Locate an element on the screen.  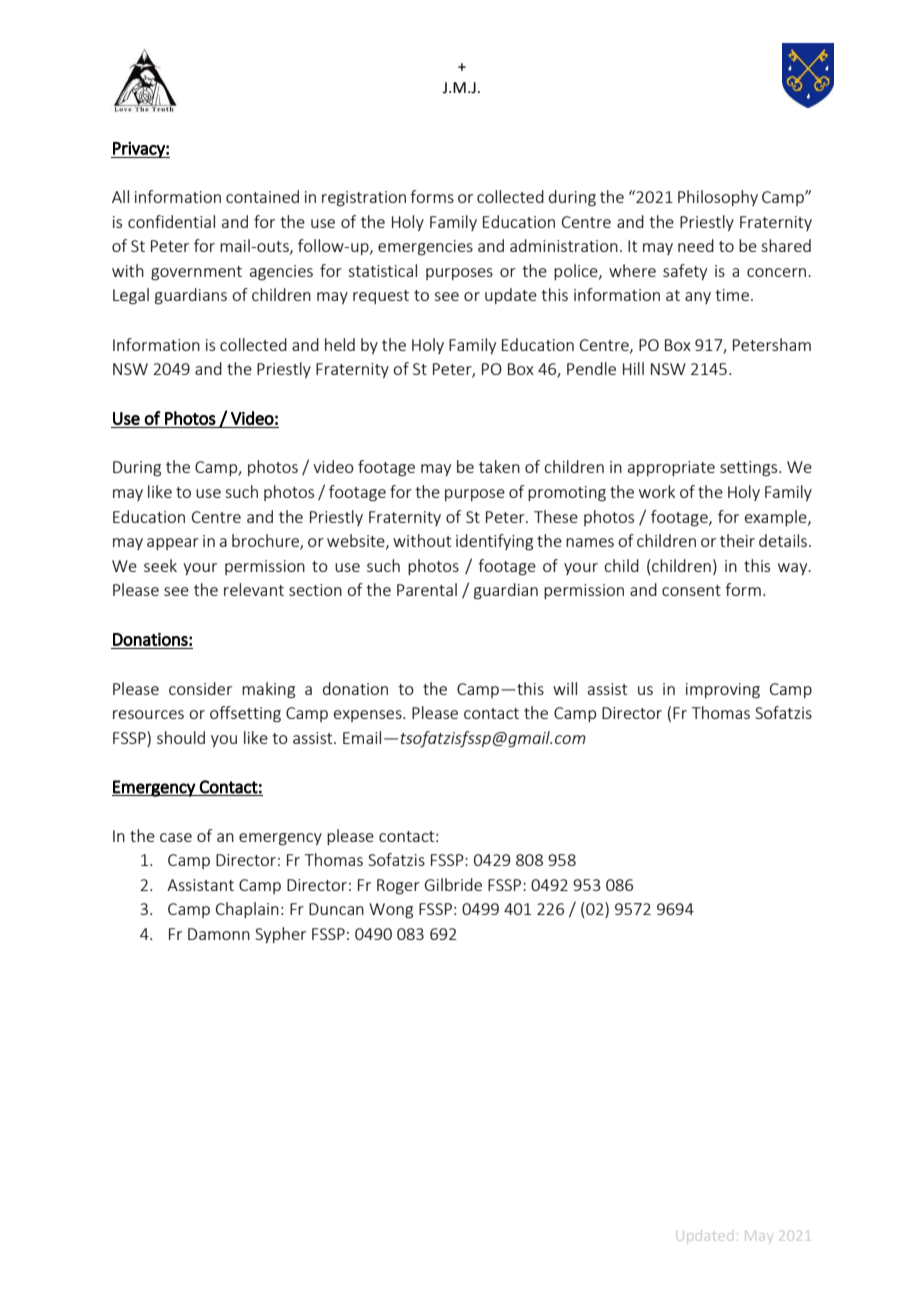
appear is located at coordinates (173, 544).
